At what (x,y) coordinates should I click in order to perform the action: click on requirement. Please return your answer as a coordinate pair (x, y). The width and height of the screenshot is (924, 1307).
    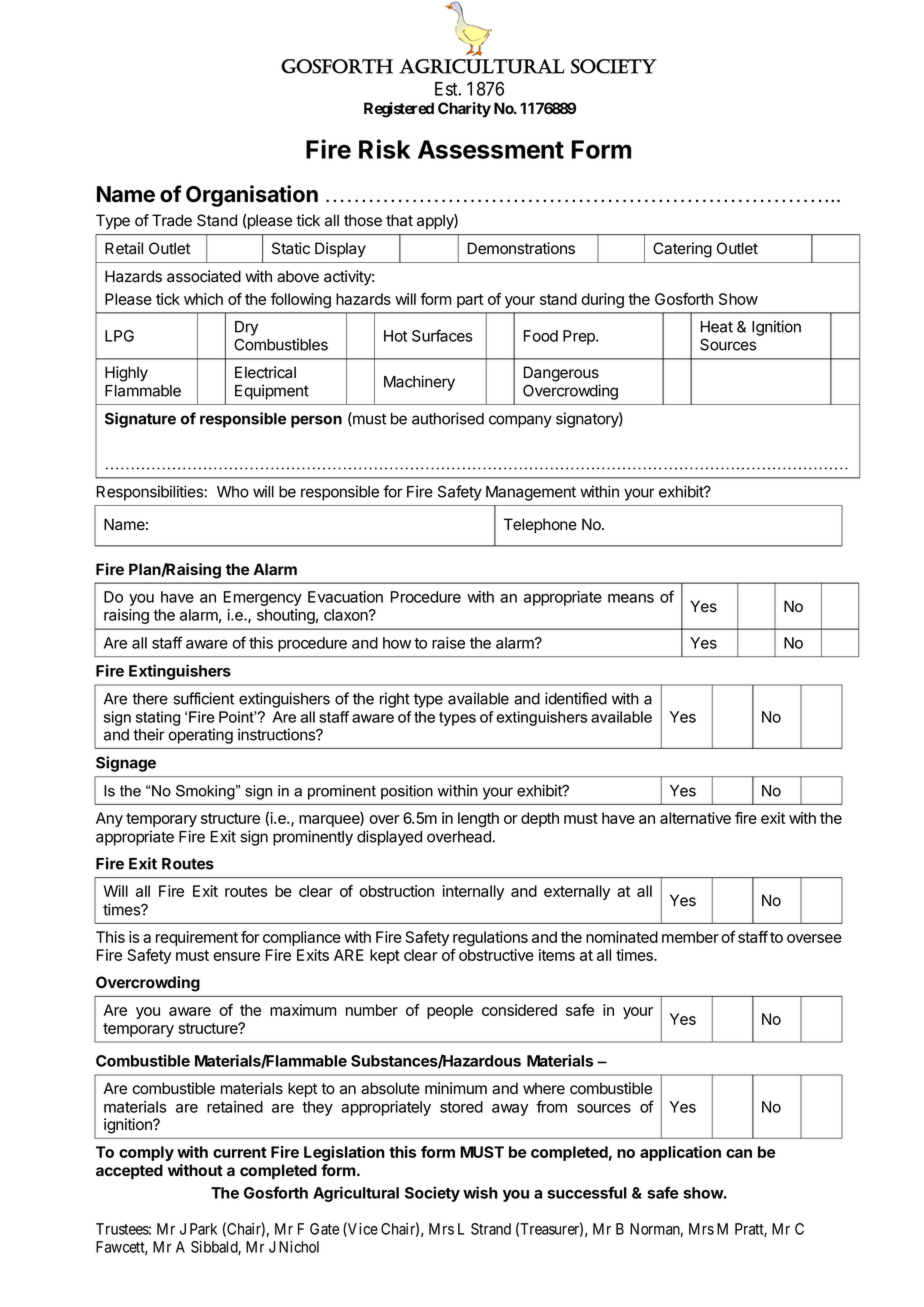
    Looking at the image, I should click on (197, 938).
